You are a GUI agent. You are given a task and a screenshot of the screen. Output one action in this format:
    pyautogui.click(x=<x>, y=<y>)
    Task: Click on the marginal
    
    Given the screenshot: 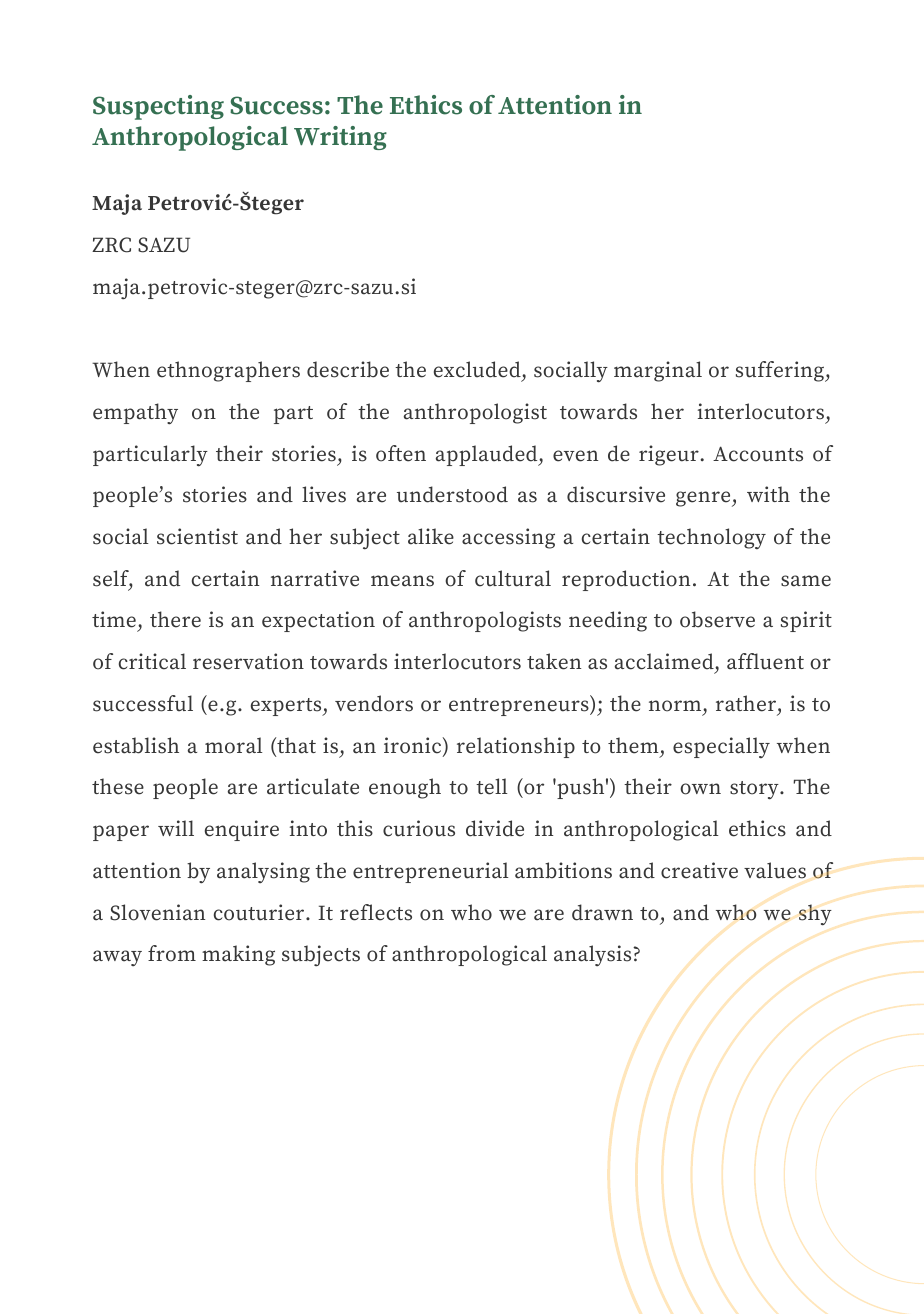 What is the action you would take?
    pyautogui.click(x=658, y=371)
